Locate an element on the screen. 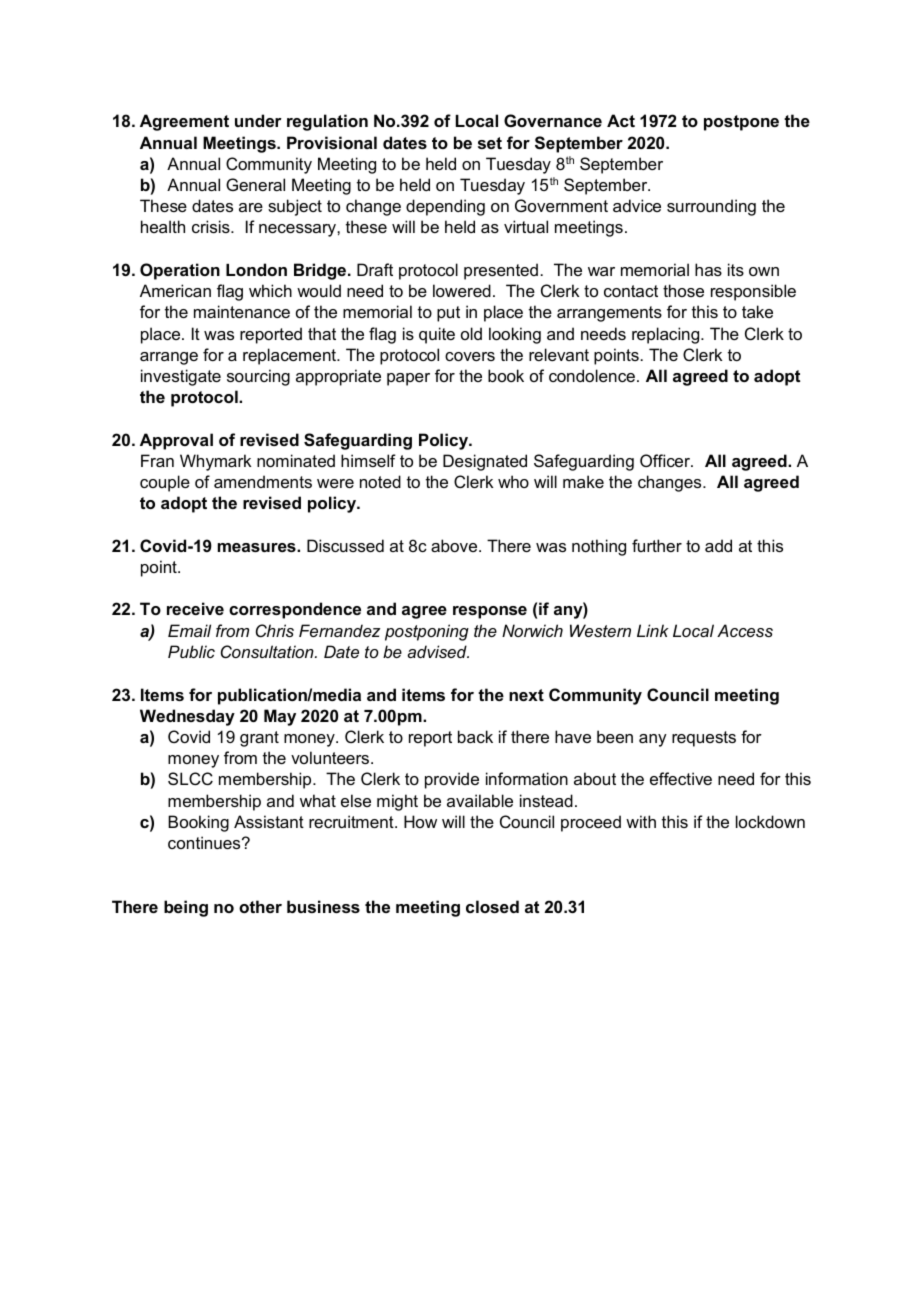  add is located at coordinates (718, 545).
